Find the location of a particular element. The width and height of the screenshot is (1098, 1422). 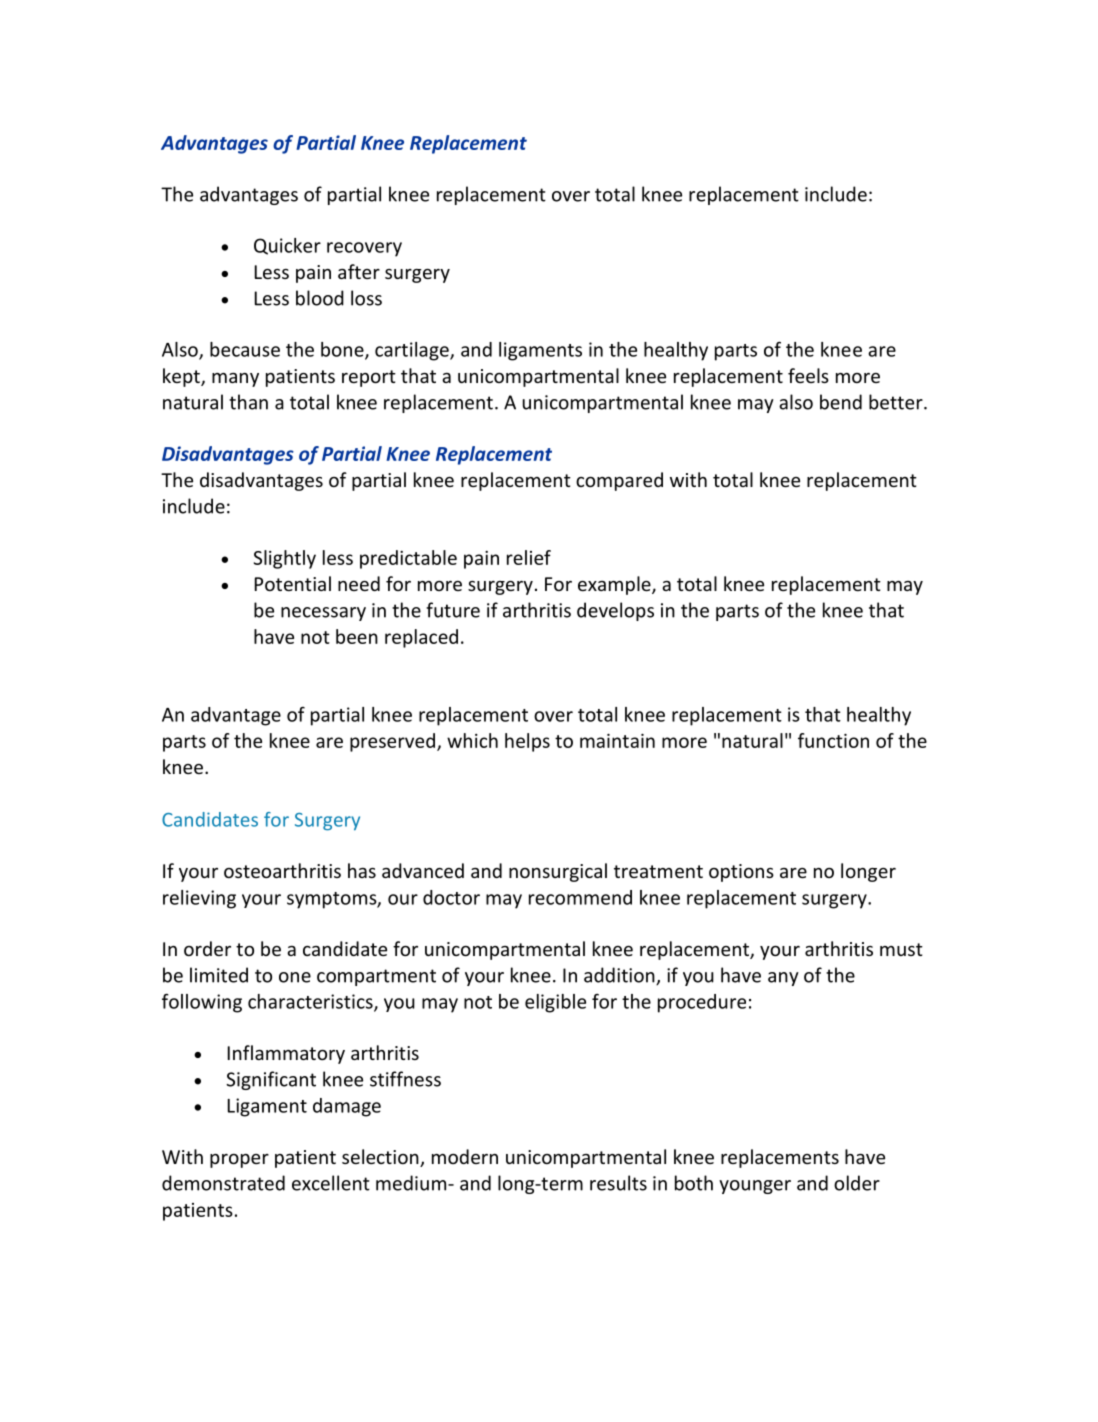

modern is located at coordinates (465, 1156).
